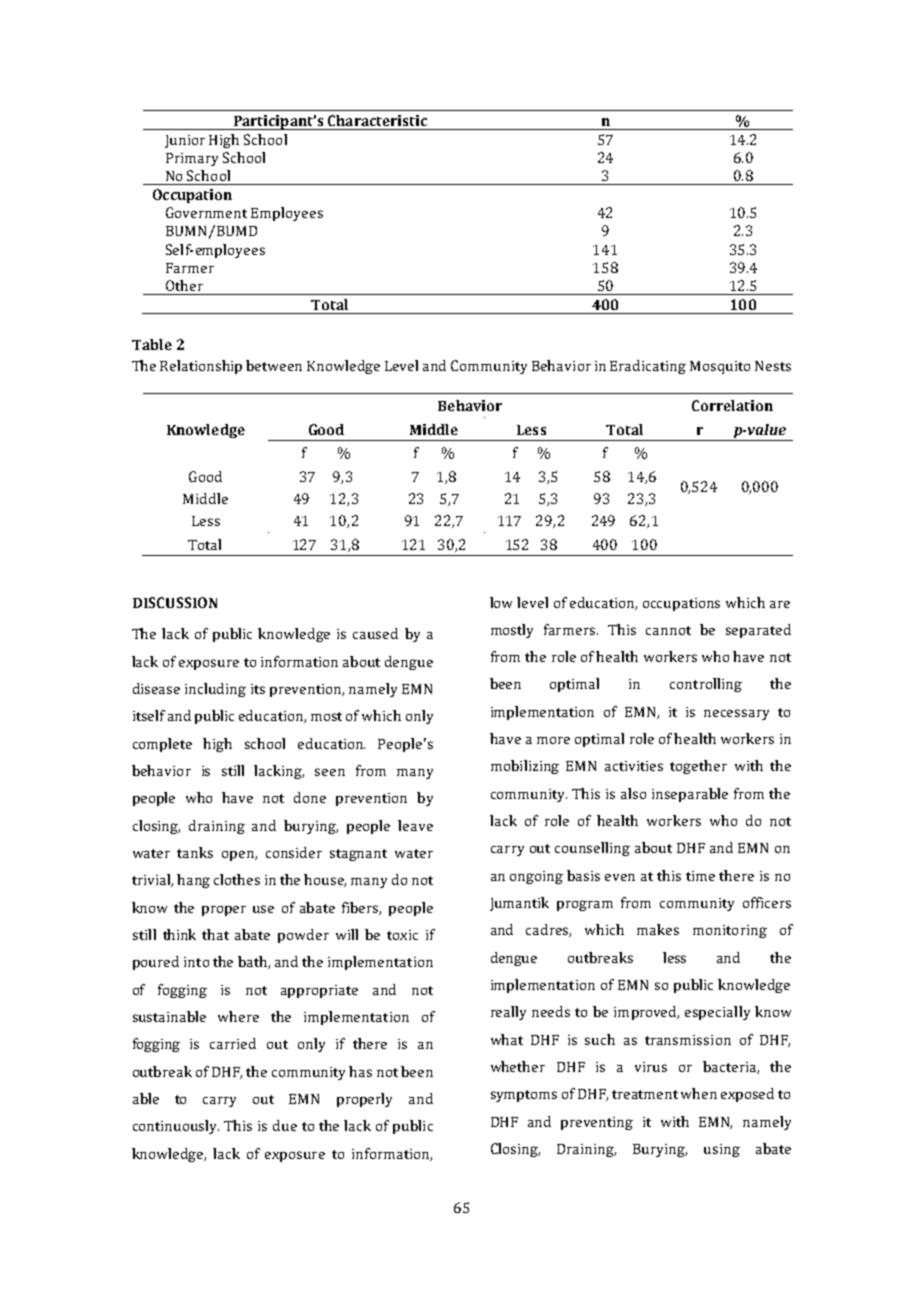 Image resolution: width=924 pixels, height=1308 pixels. I want to click on low, so click(501, 602).
